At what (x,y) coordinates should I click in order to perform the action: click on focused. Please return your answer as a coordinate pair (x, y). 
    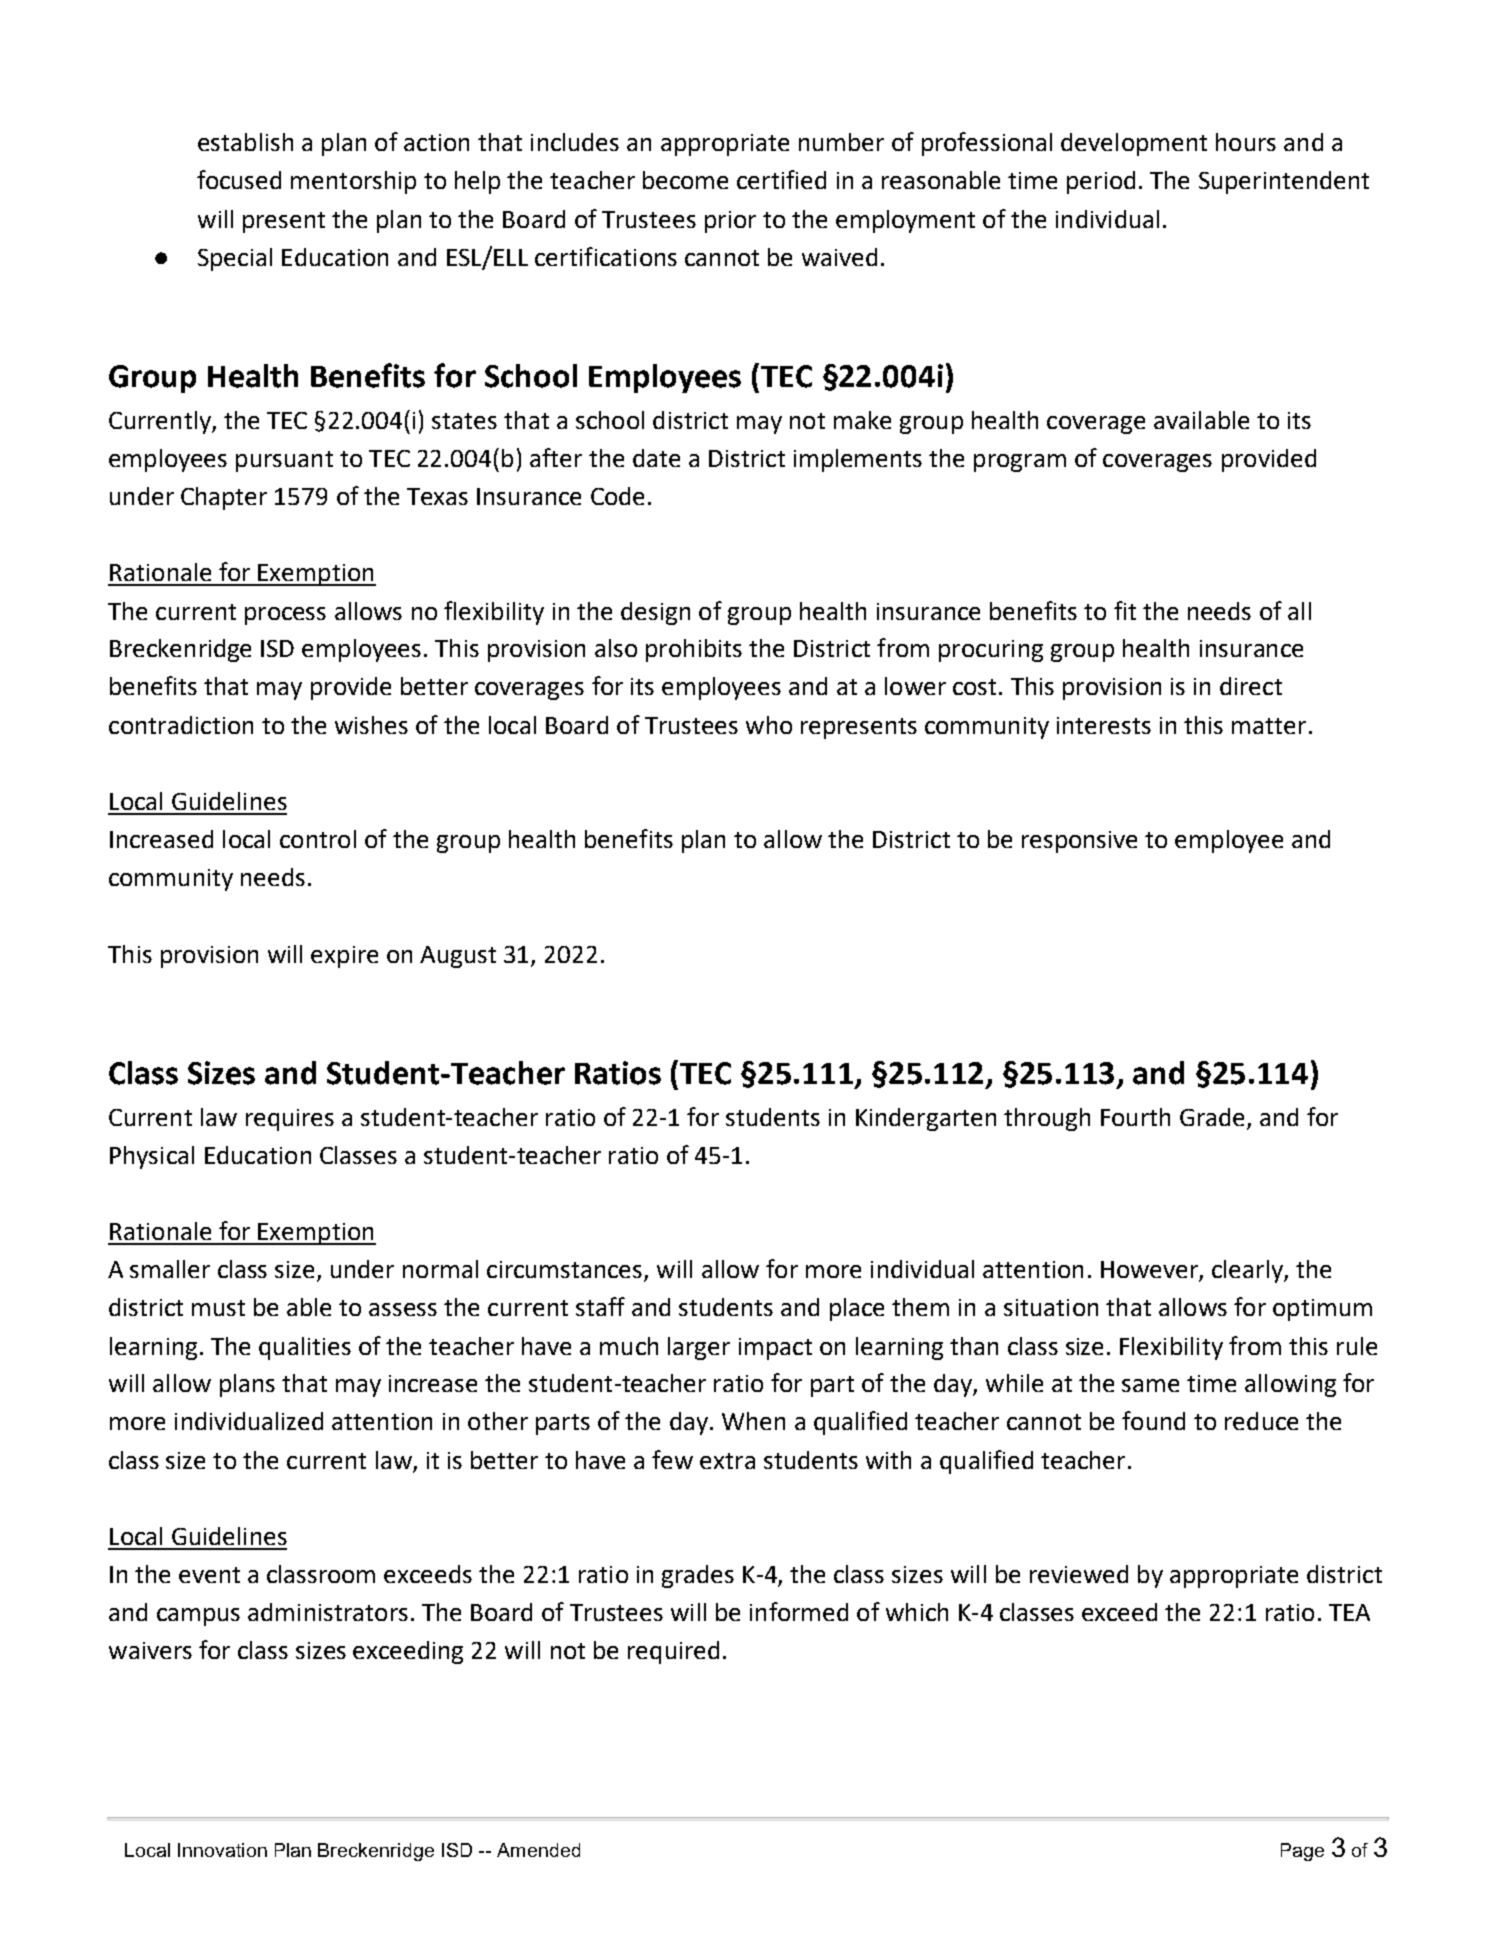
    Looking at the image, I should click on (239, 179).
